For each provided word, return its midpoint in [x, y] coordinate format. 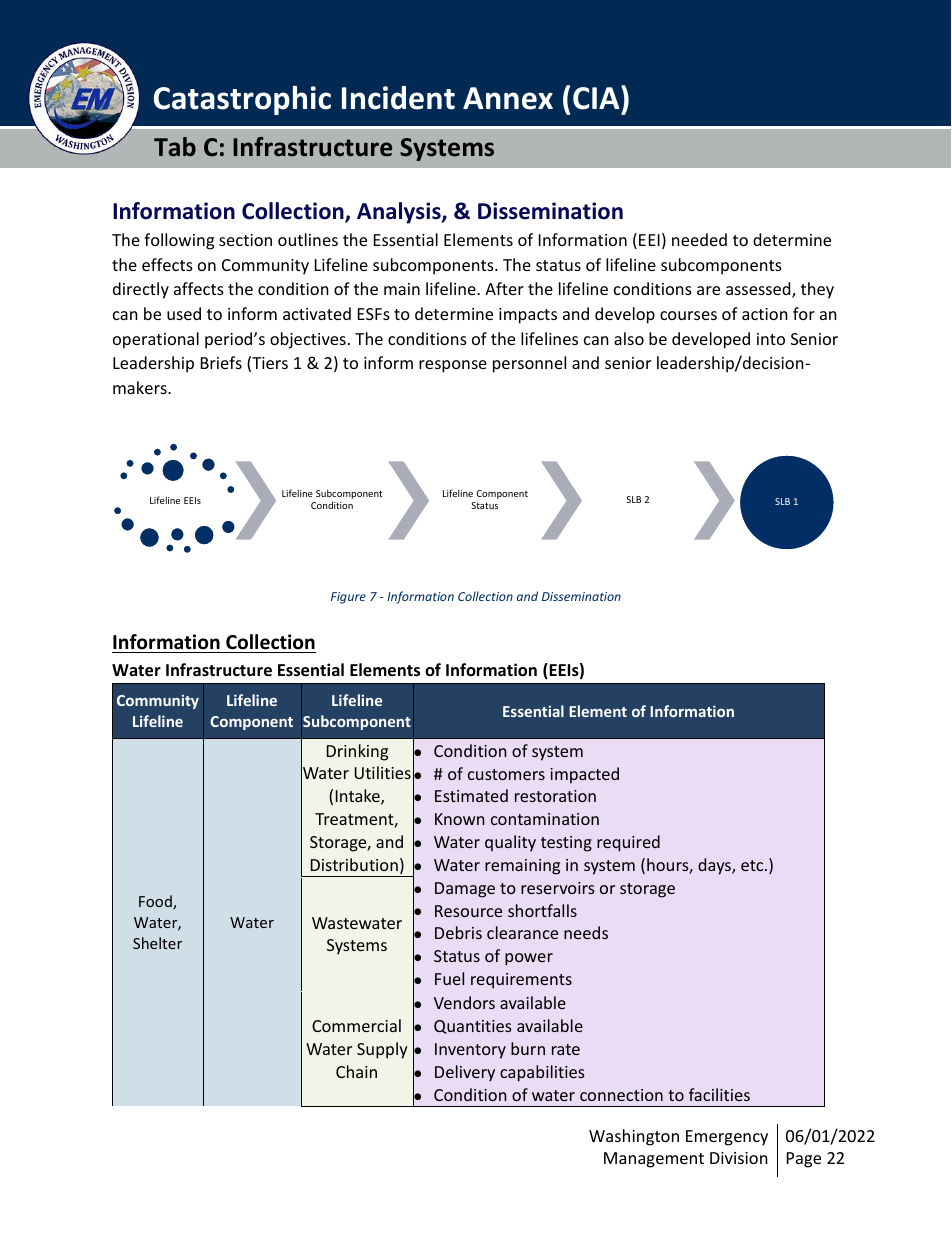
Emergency [727, 1138]
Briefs [221, 362]
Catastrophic [242, 100]
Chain [356, 1071]
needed [699, 239]
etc [753, 865]
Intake [359, 797]
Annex [508, 98]
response [453, 366]
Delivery [465, 1073]
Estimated [471, 795]
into [771, 339]
